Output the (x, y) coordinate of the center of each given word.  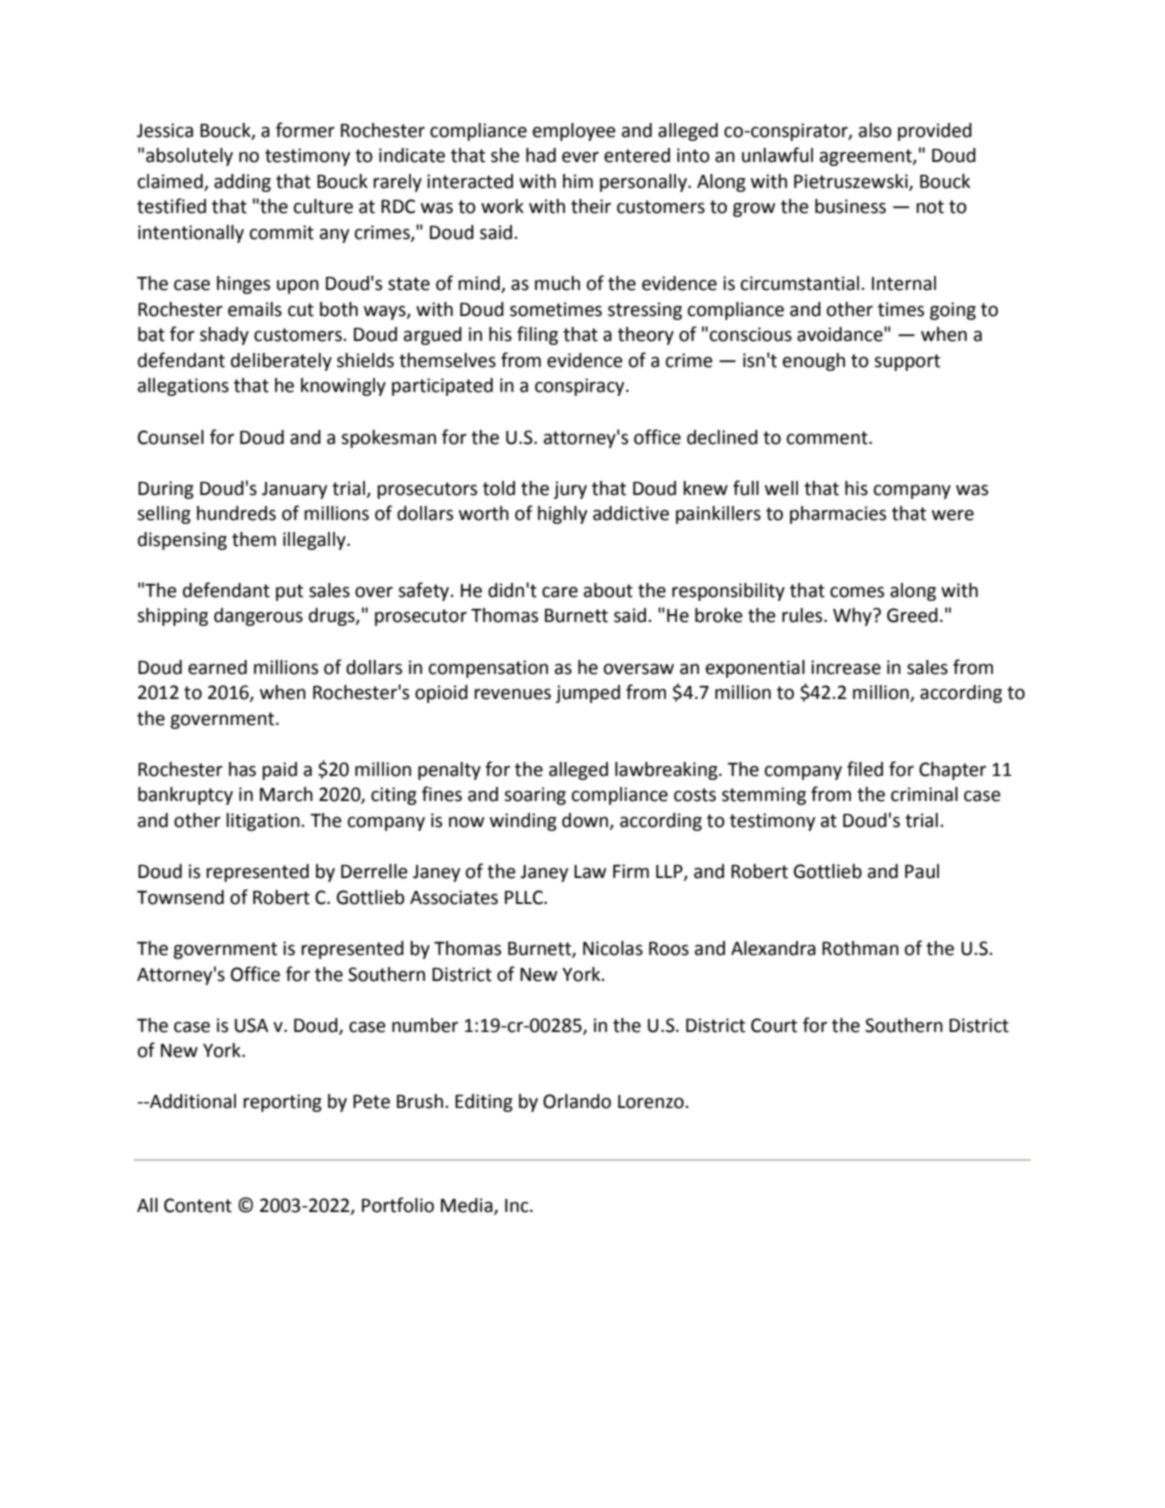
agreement (867, 157)
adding (242, 183)
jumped (588, 694)
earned (217, 667)
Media (468, 1206)
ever (580, 157)
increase (846, 667)
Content (198, 1205)
